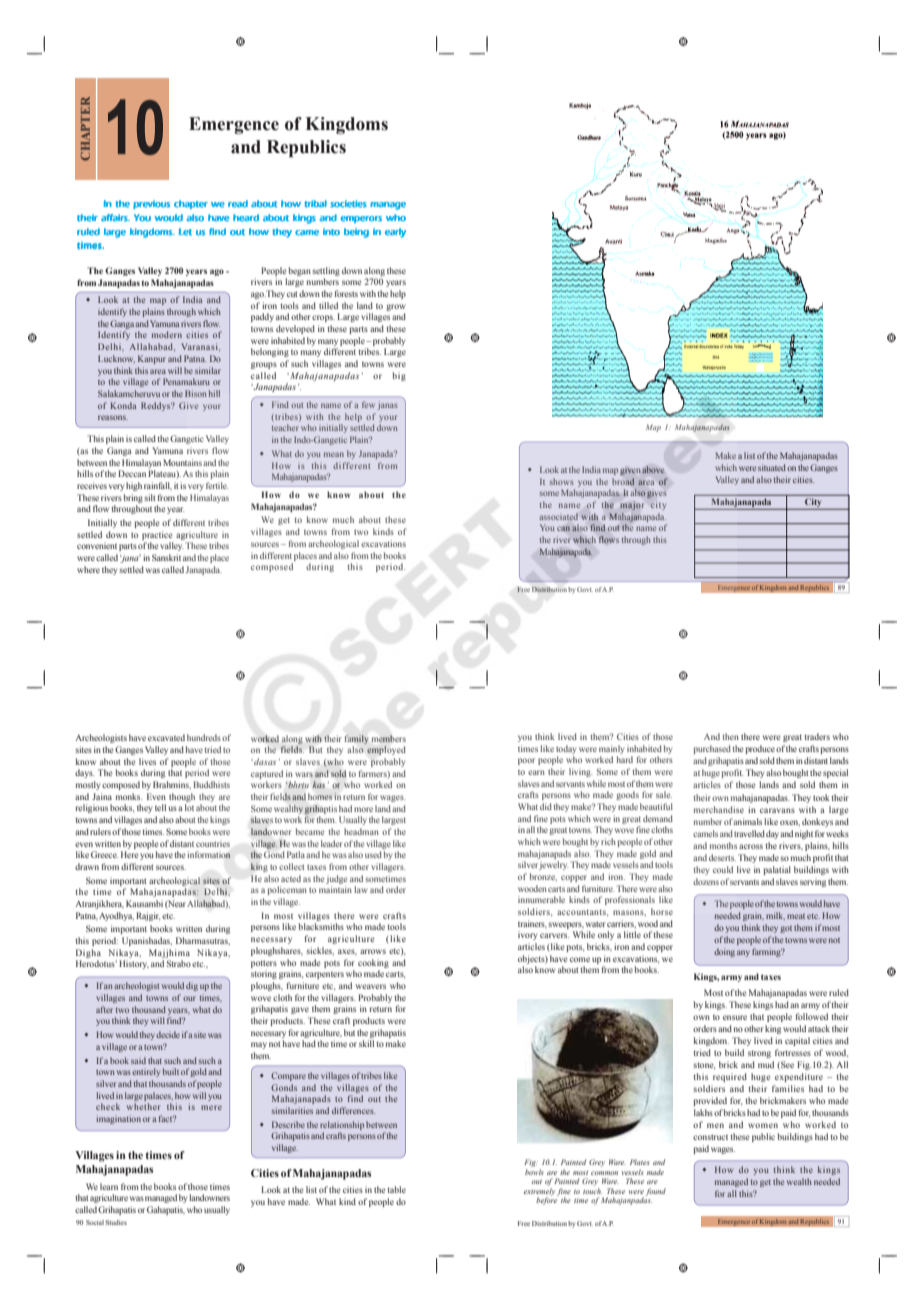 This document has width=924, height=1308. What do you see at coordinates (118, 1119) in the document?
I see `imagination` at bounding box center [118, 1119].
